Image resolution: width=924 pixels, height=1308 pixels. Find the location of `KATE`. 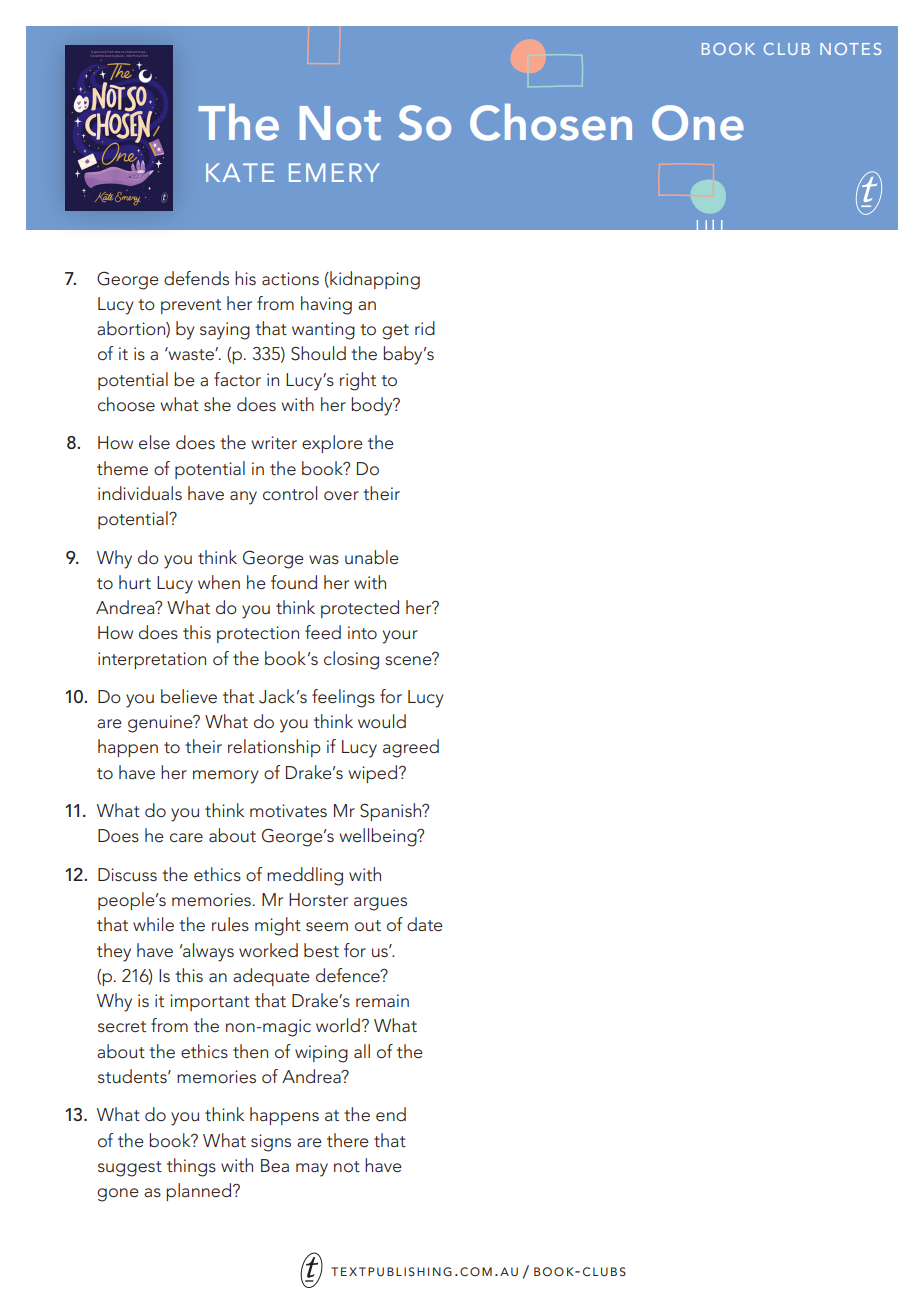

KATE is located at coordinates (240, 172).
